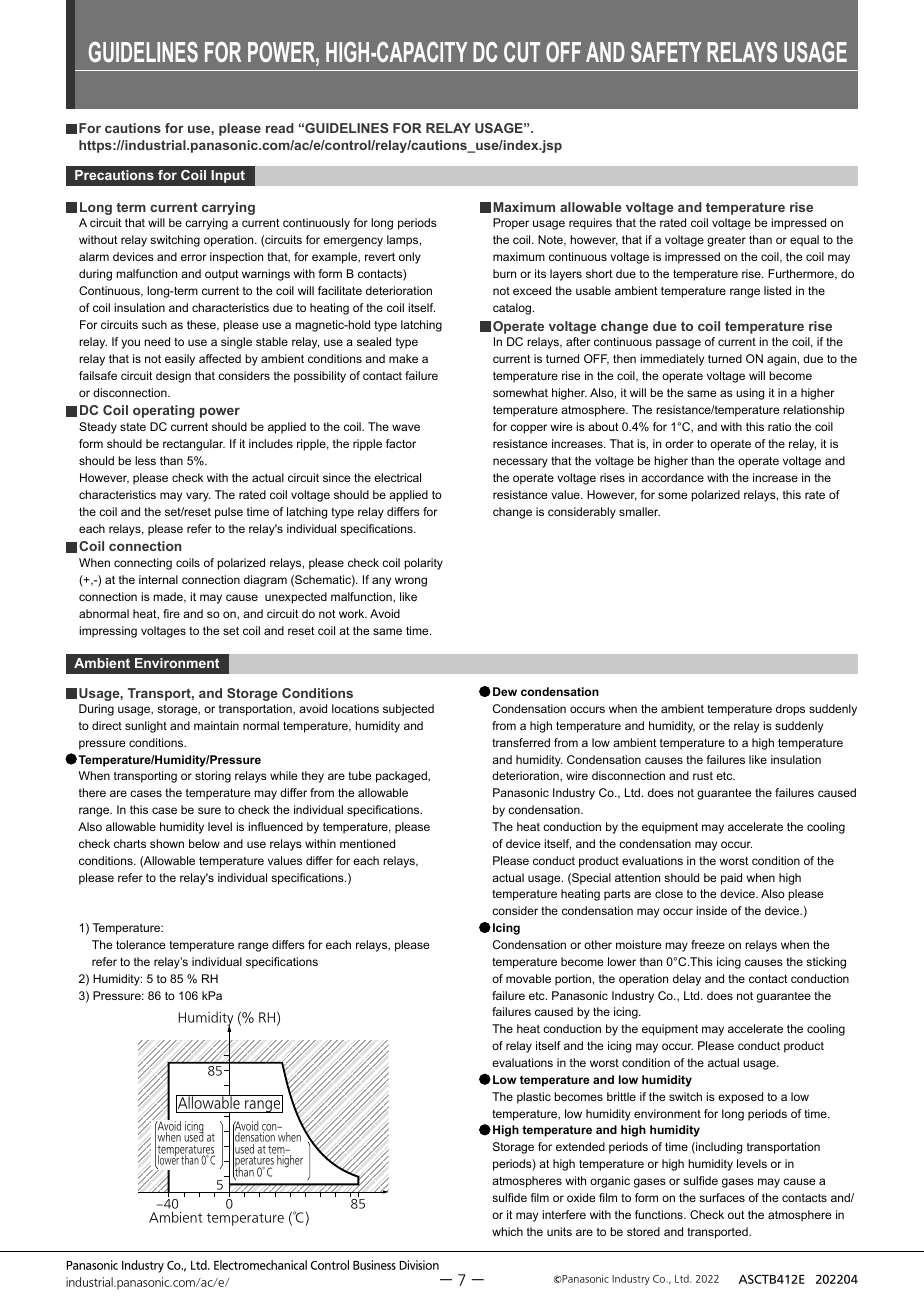 The height and width of the document is (1308, 924). What do you see at coordinates (260, 1265) in the document?
I see `Electromechanical` at bounding box center [260, 1265].
